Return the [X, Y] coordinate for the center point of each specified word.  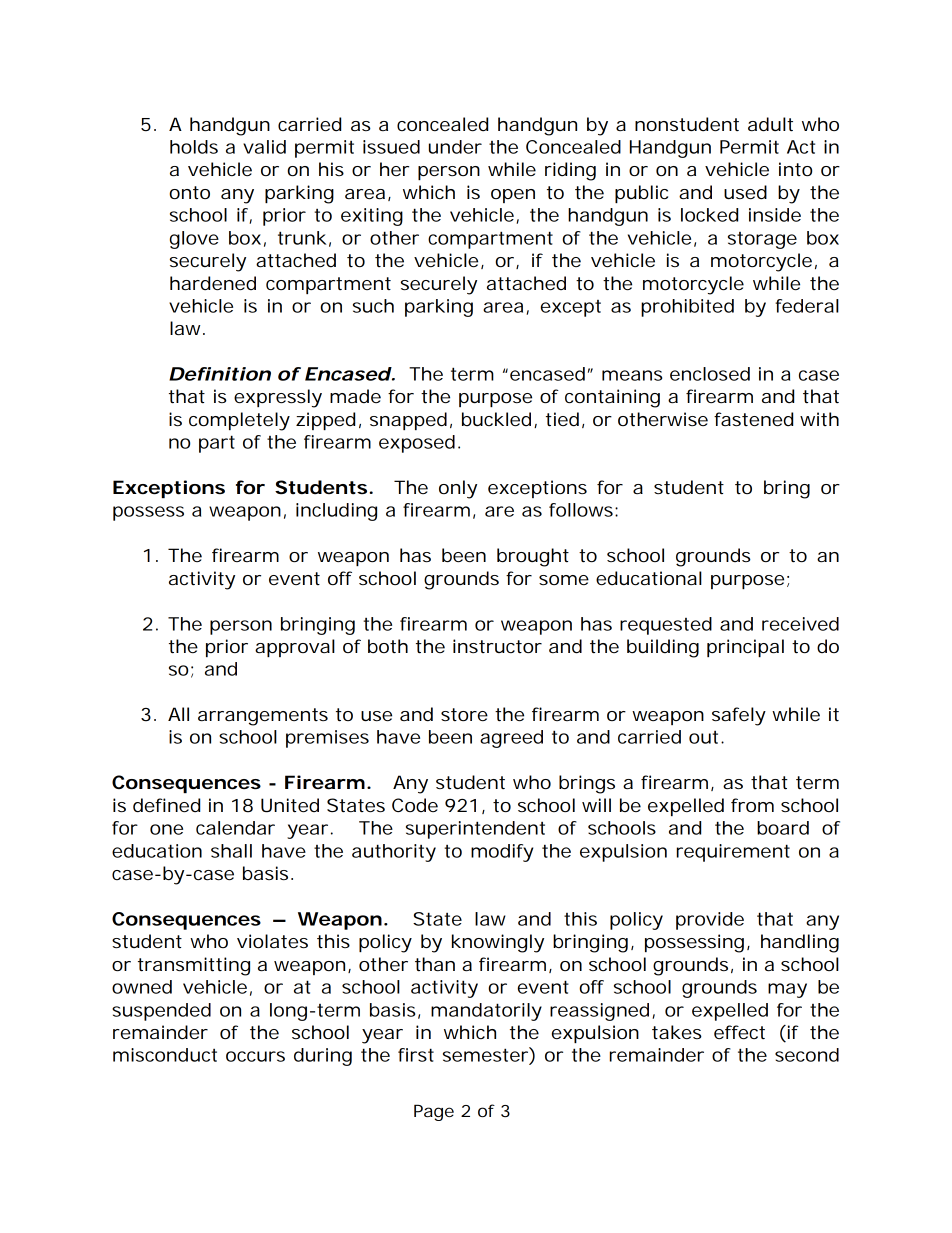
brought [533, 557]
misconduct [165, 1055]
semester [485, 1055]
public [641, 194]
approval [295, 648]
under [455, 147]
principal [745, 648]
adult [770, 124]
